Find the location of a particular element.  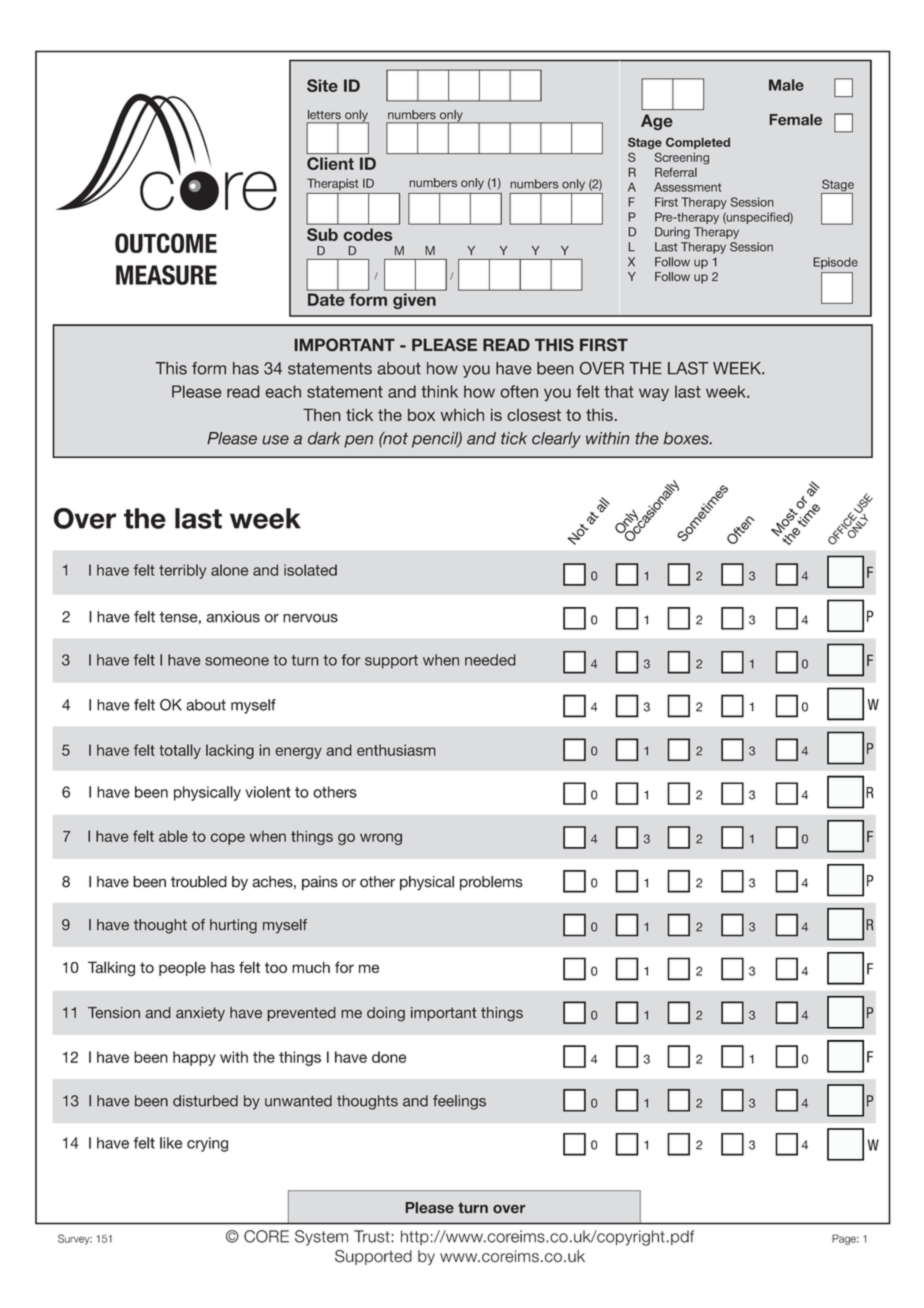

which is located at coordinates (462, 414).
